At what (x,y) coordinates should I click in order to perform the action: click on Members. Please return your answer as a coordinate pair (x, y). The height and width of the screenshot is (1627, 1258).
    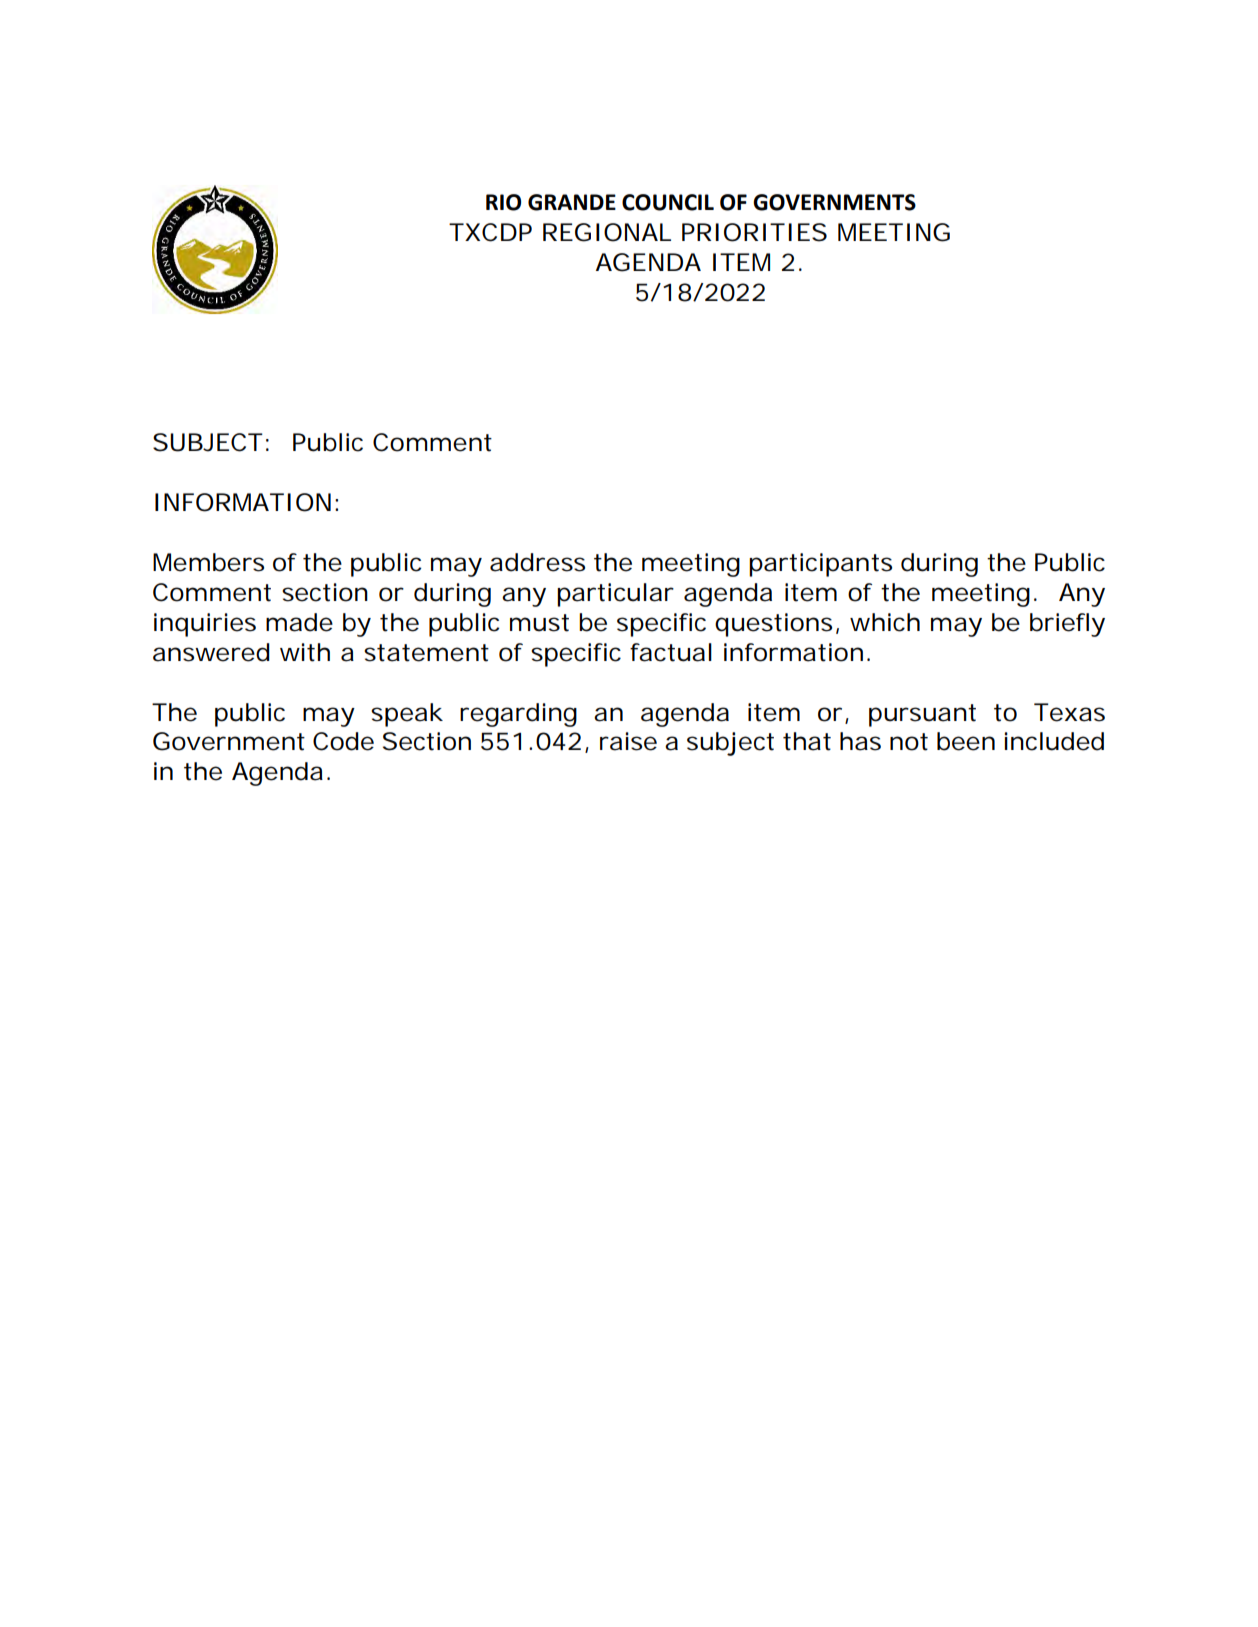
    Looking at the image, I should click on (208, 562).
